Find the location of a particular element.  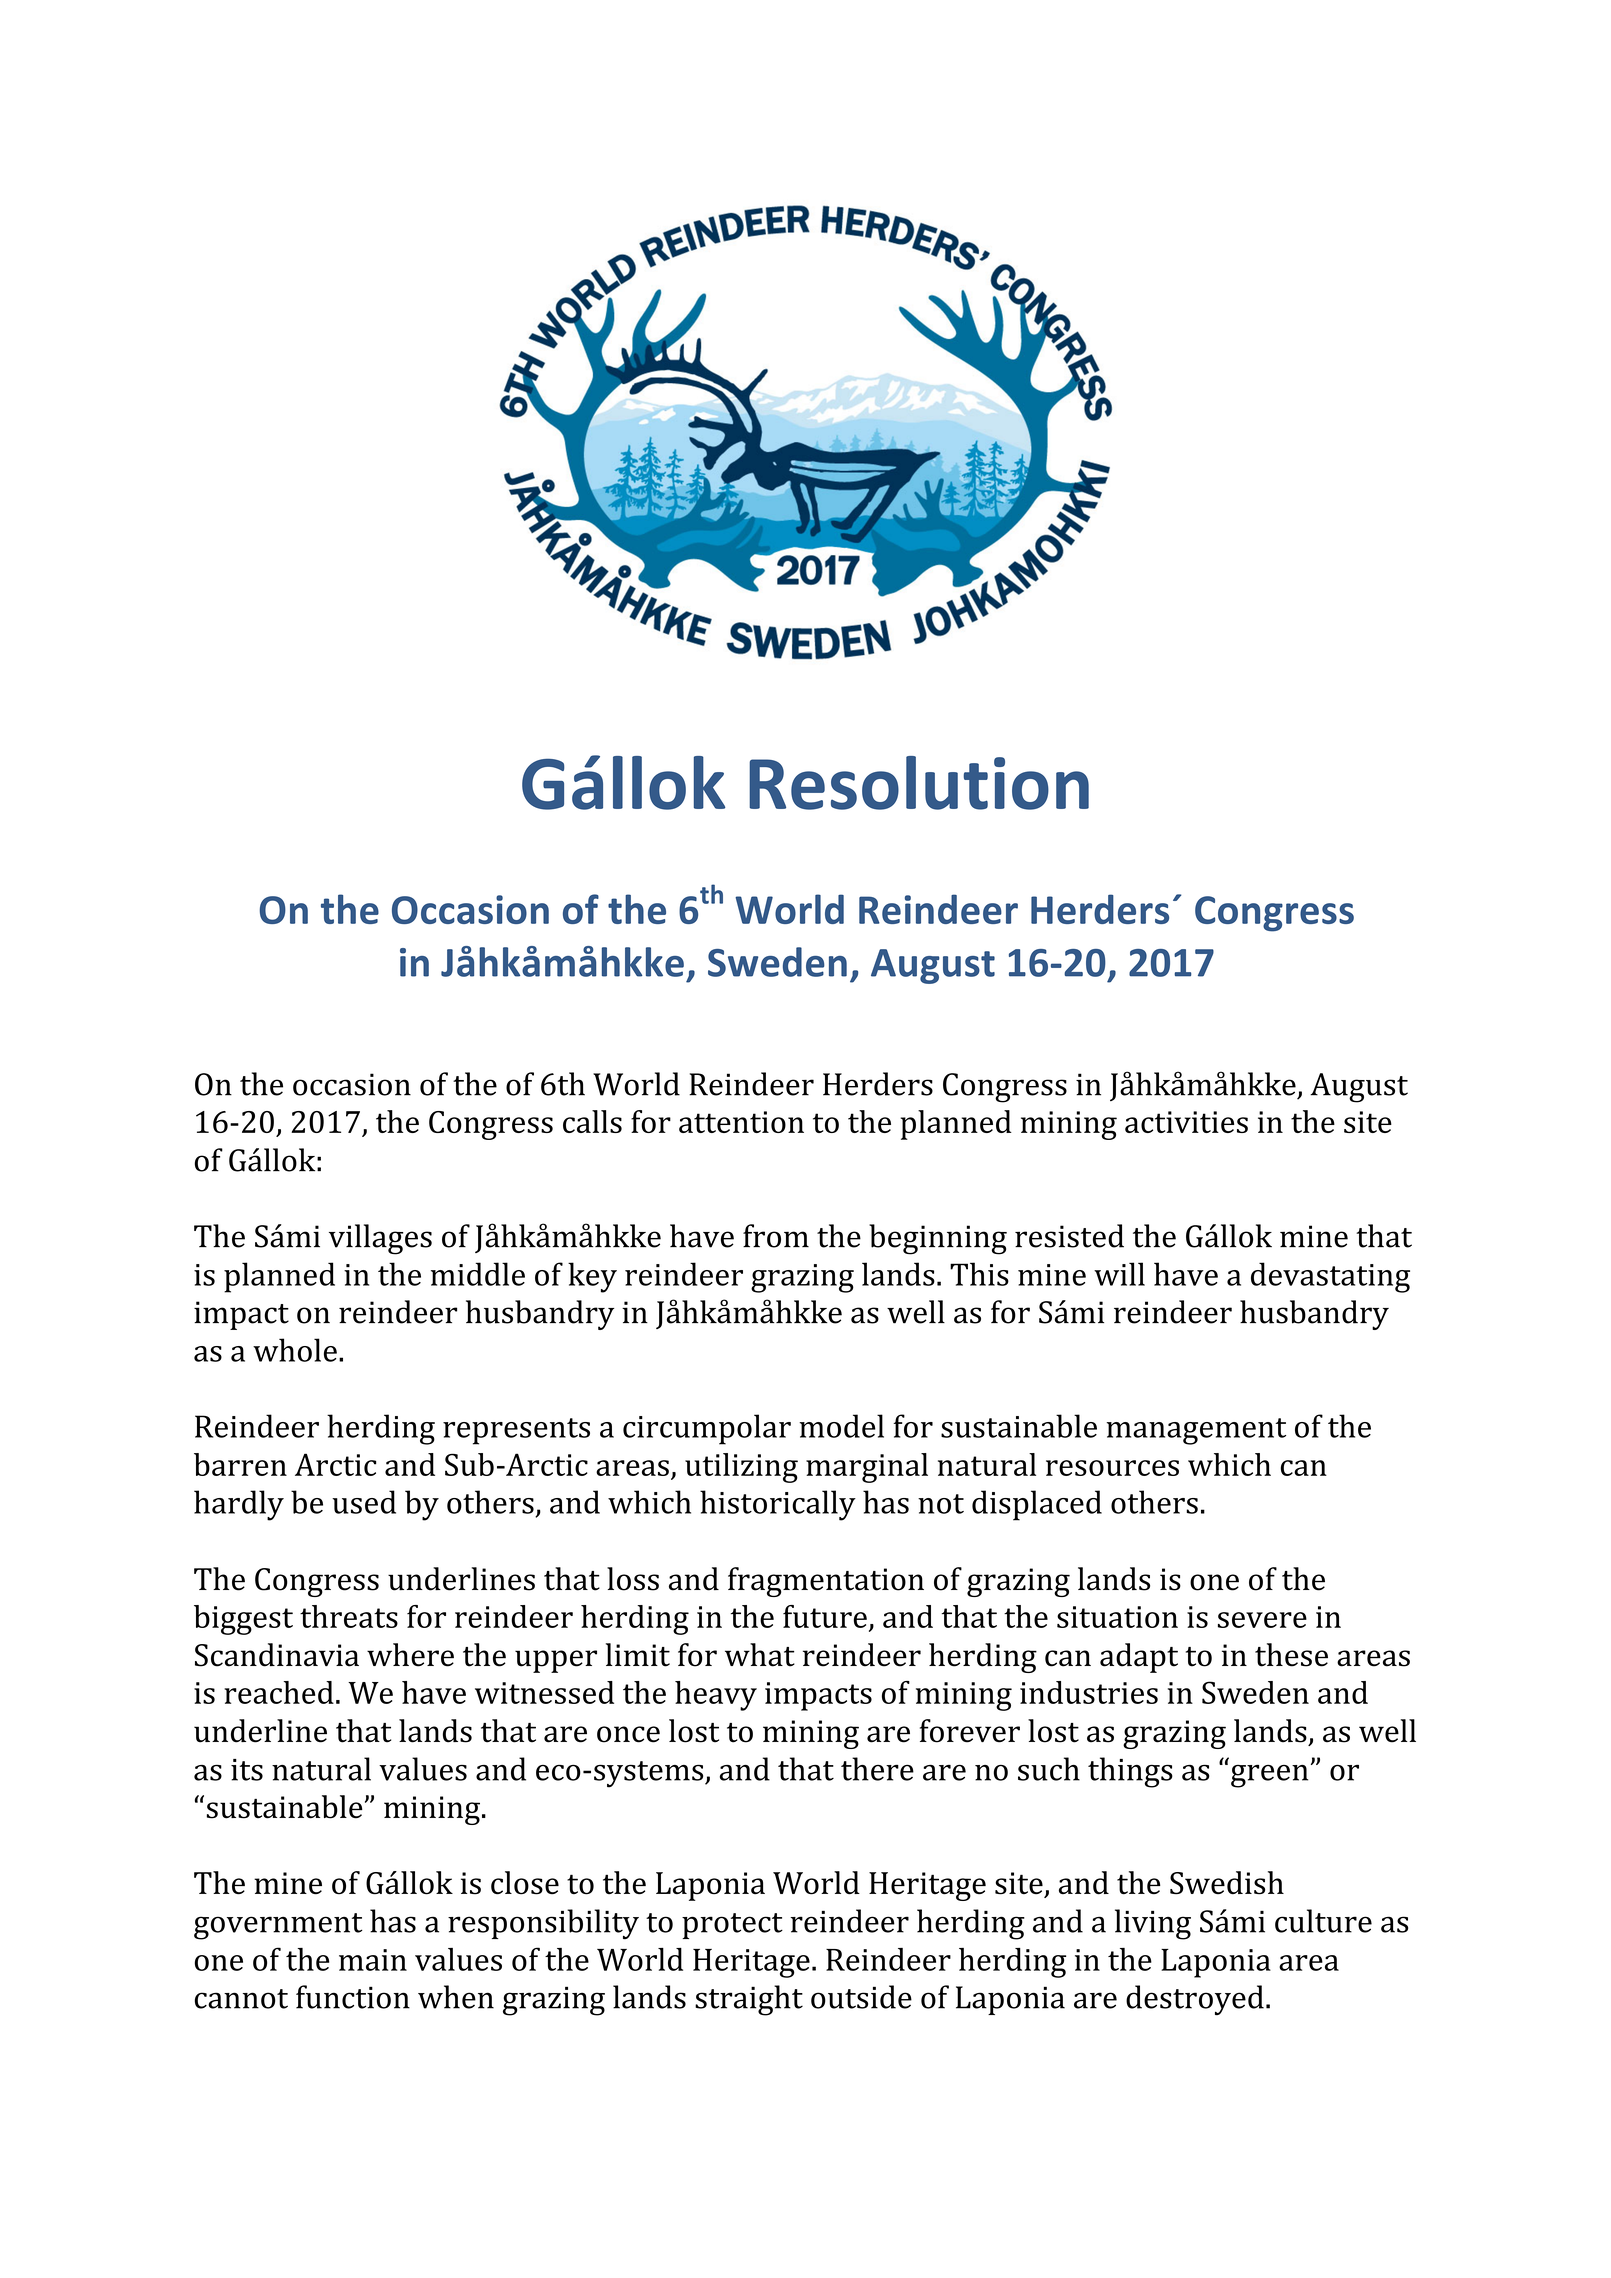

model is located at coordinates (841, 1426).
